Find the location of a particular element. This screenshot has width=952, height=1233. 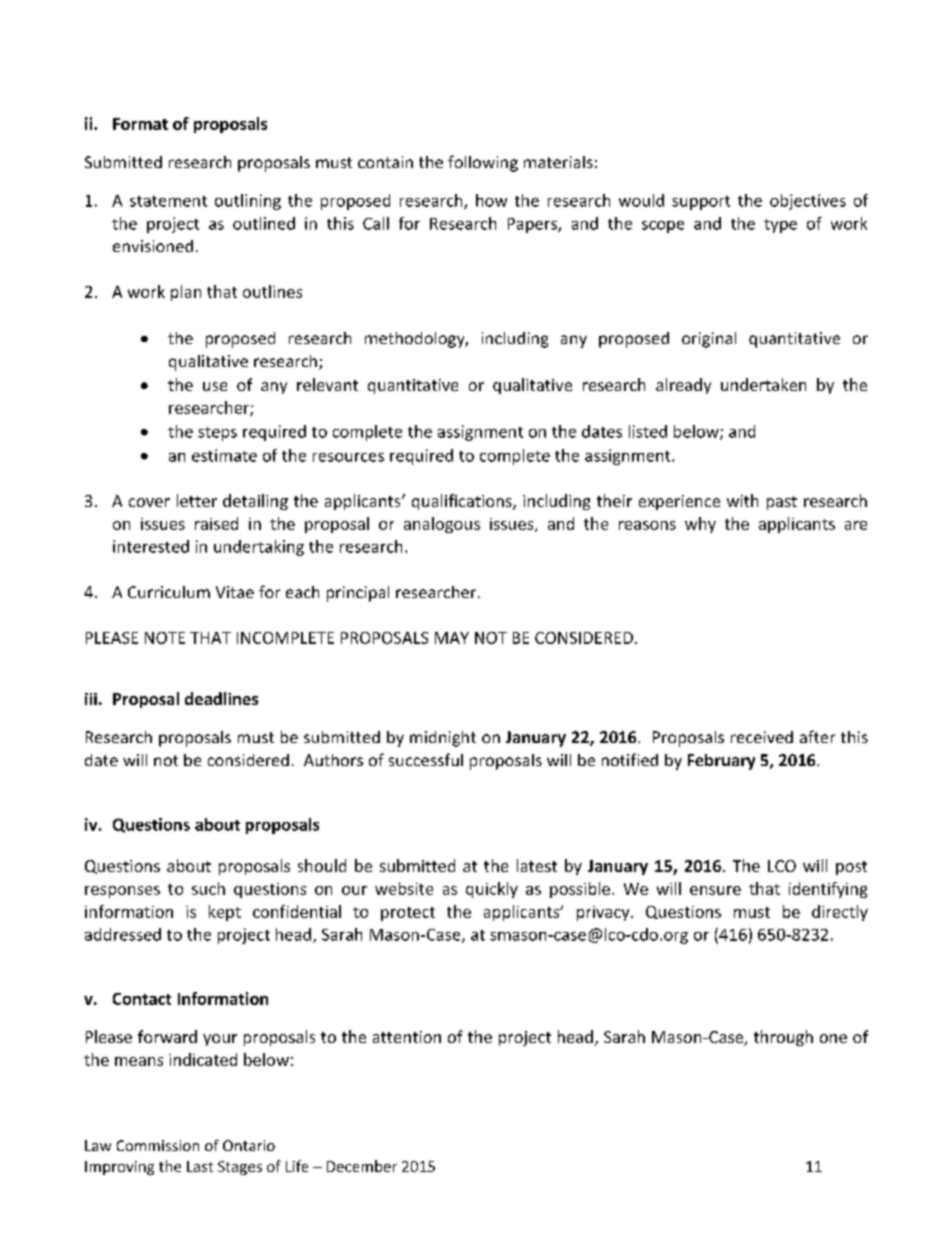

such is located at coordinates (208, 888).
